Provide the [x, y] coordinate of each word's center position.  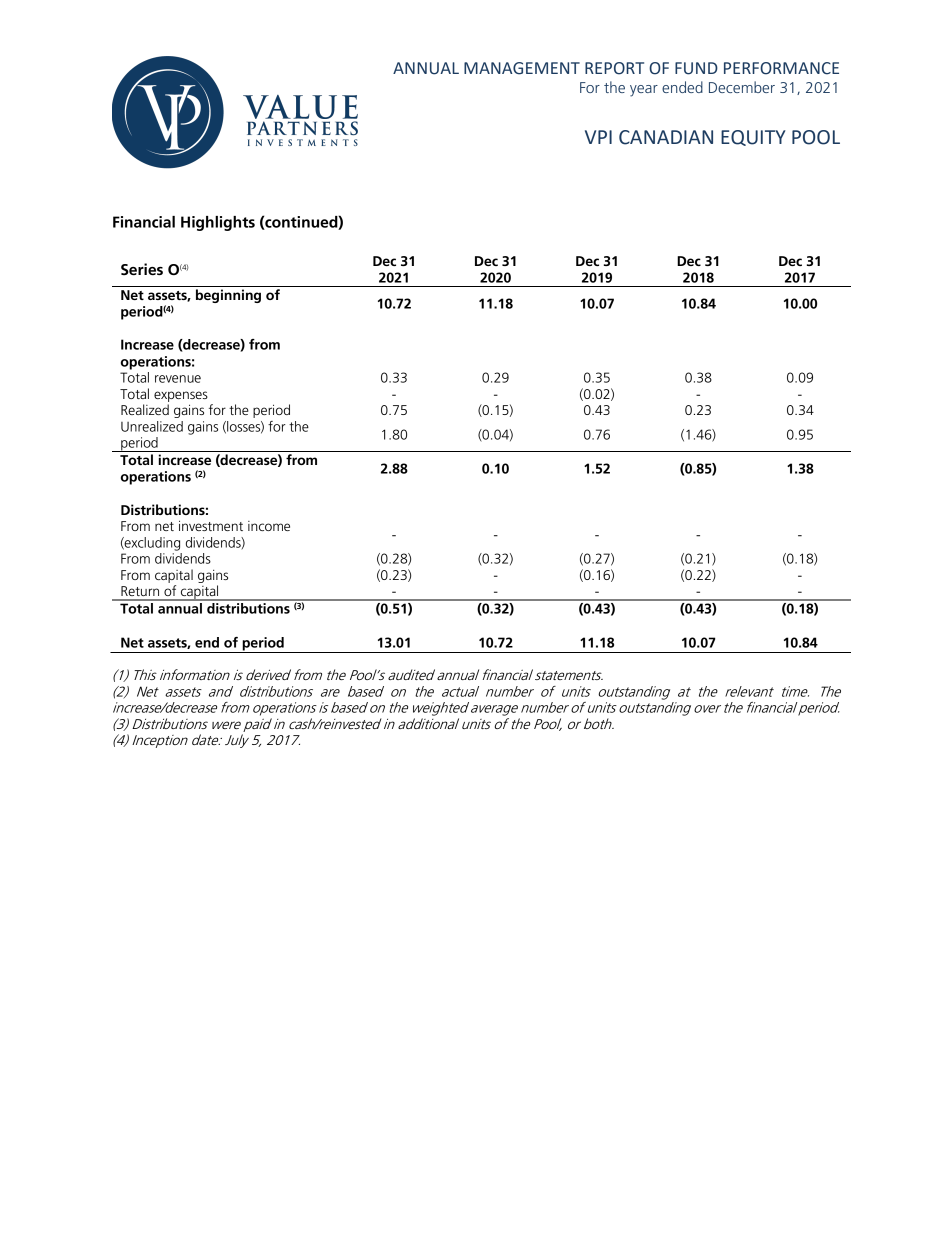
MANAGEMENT [522, 68]
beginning [228, 296]
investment [211, 525]
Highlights [218, 223]
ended [682, 87]
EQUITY [753, 138]
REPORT [614, 68]
